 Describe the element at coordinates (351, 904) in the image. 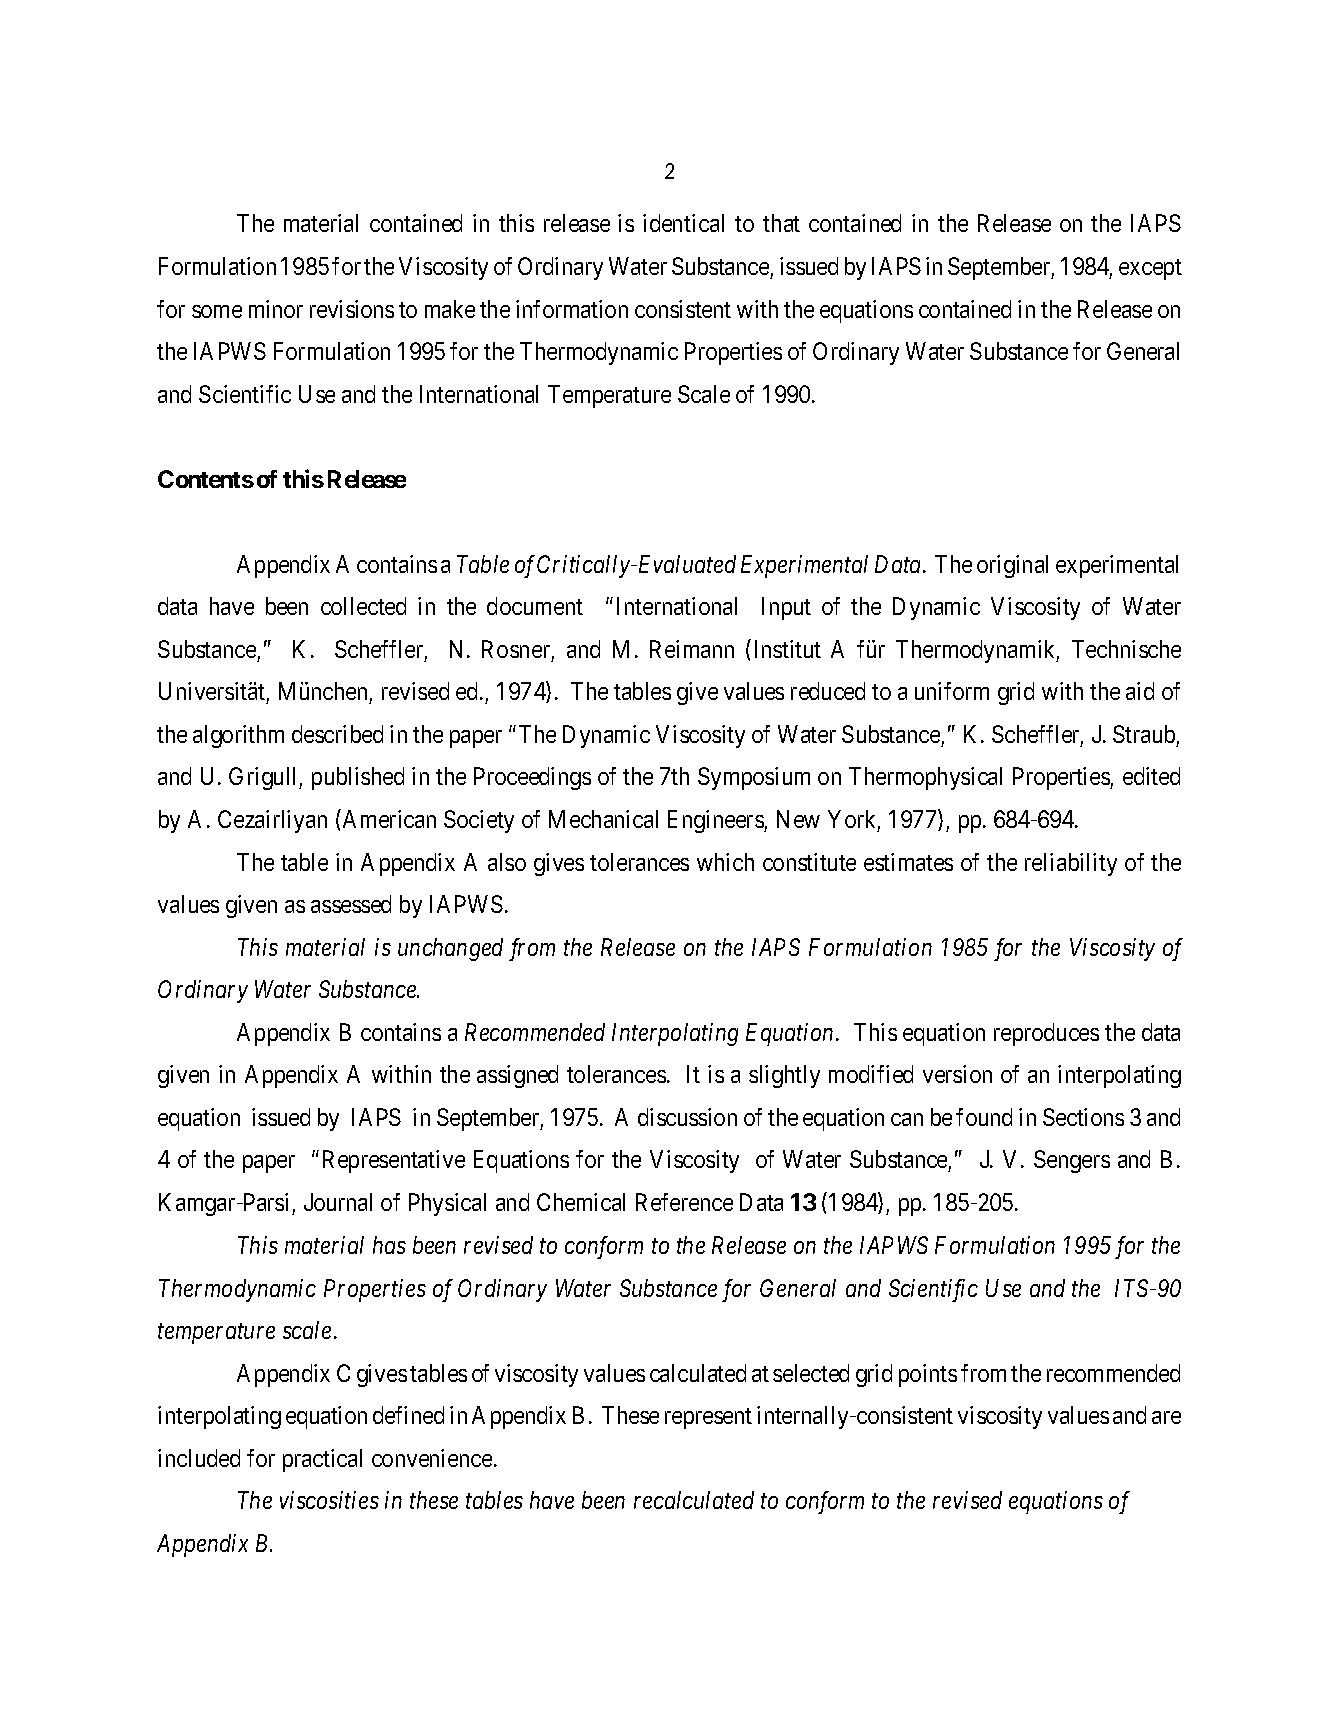

I see `assessed` at that location.
